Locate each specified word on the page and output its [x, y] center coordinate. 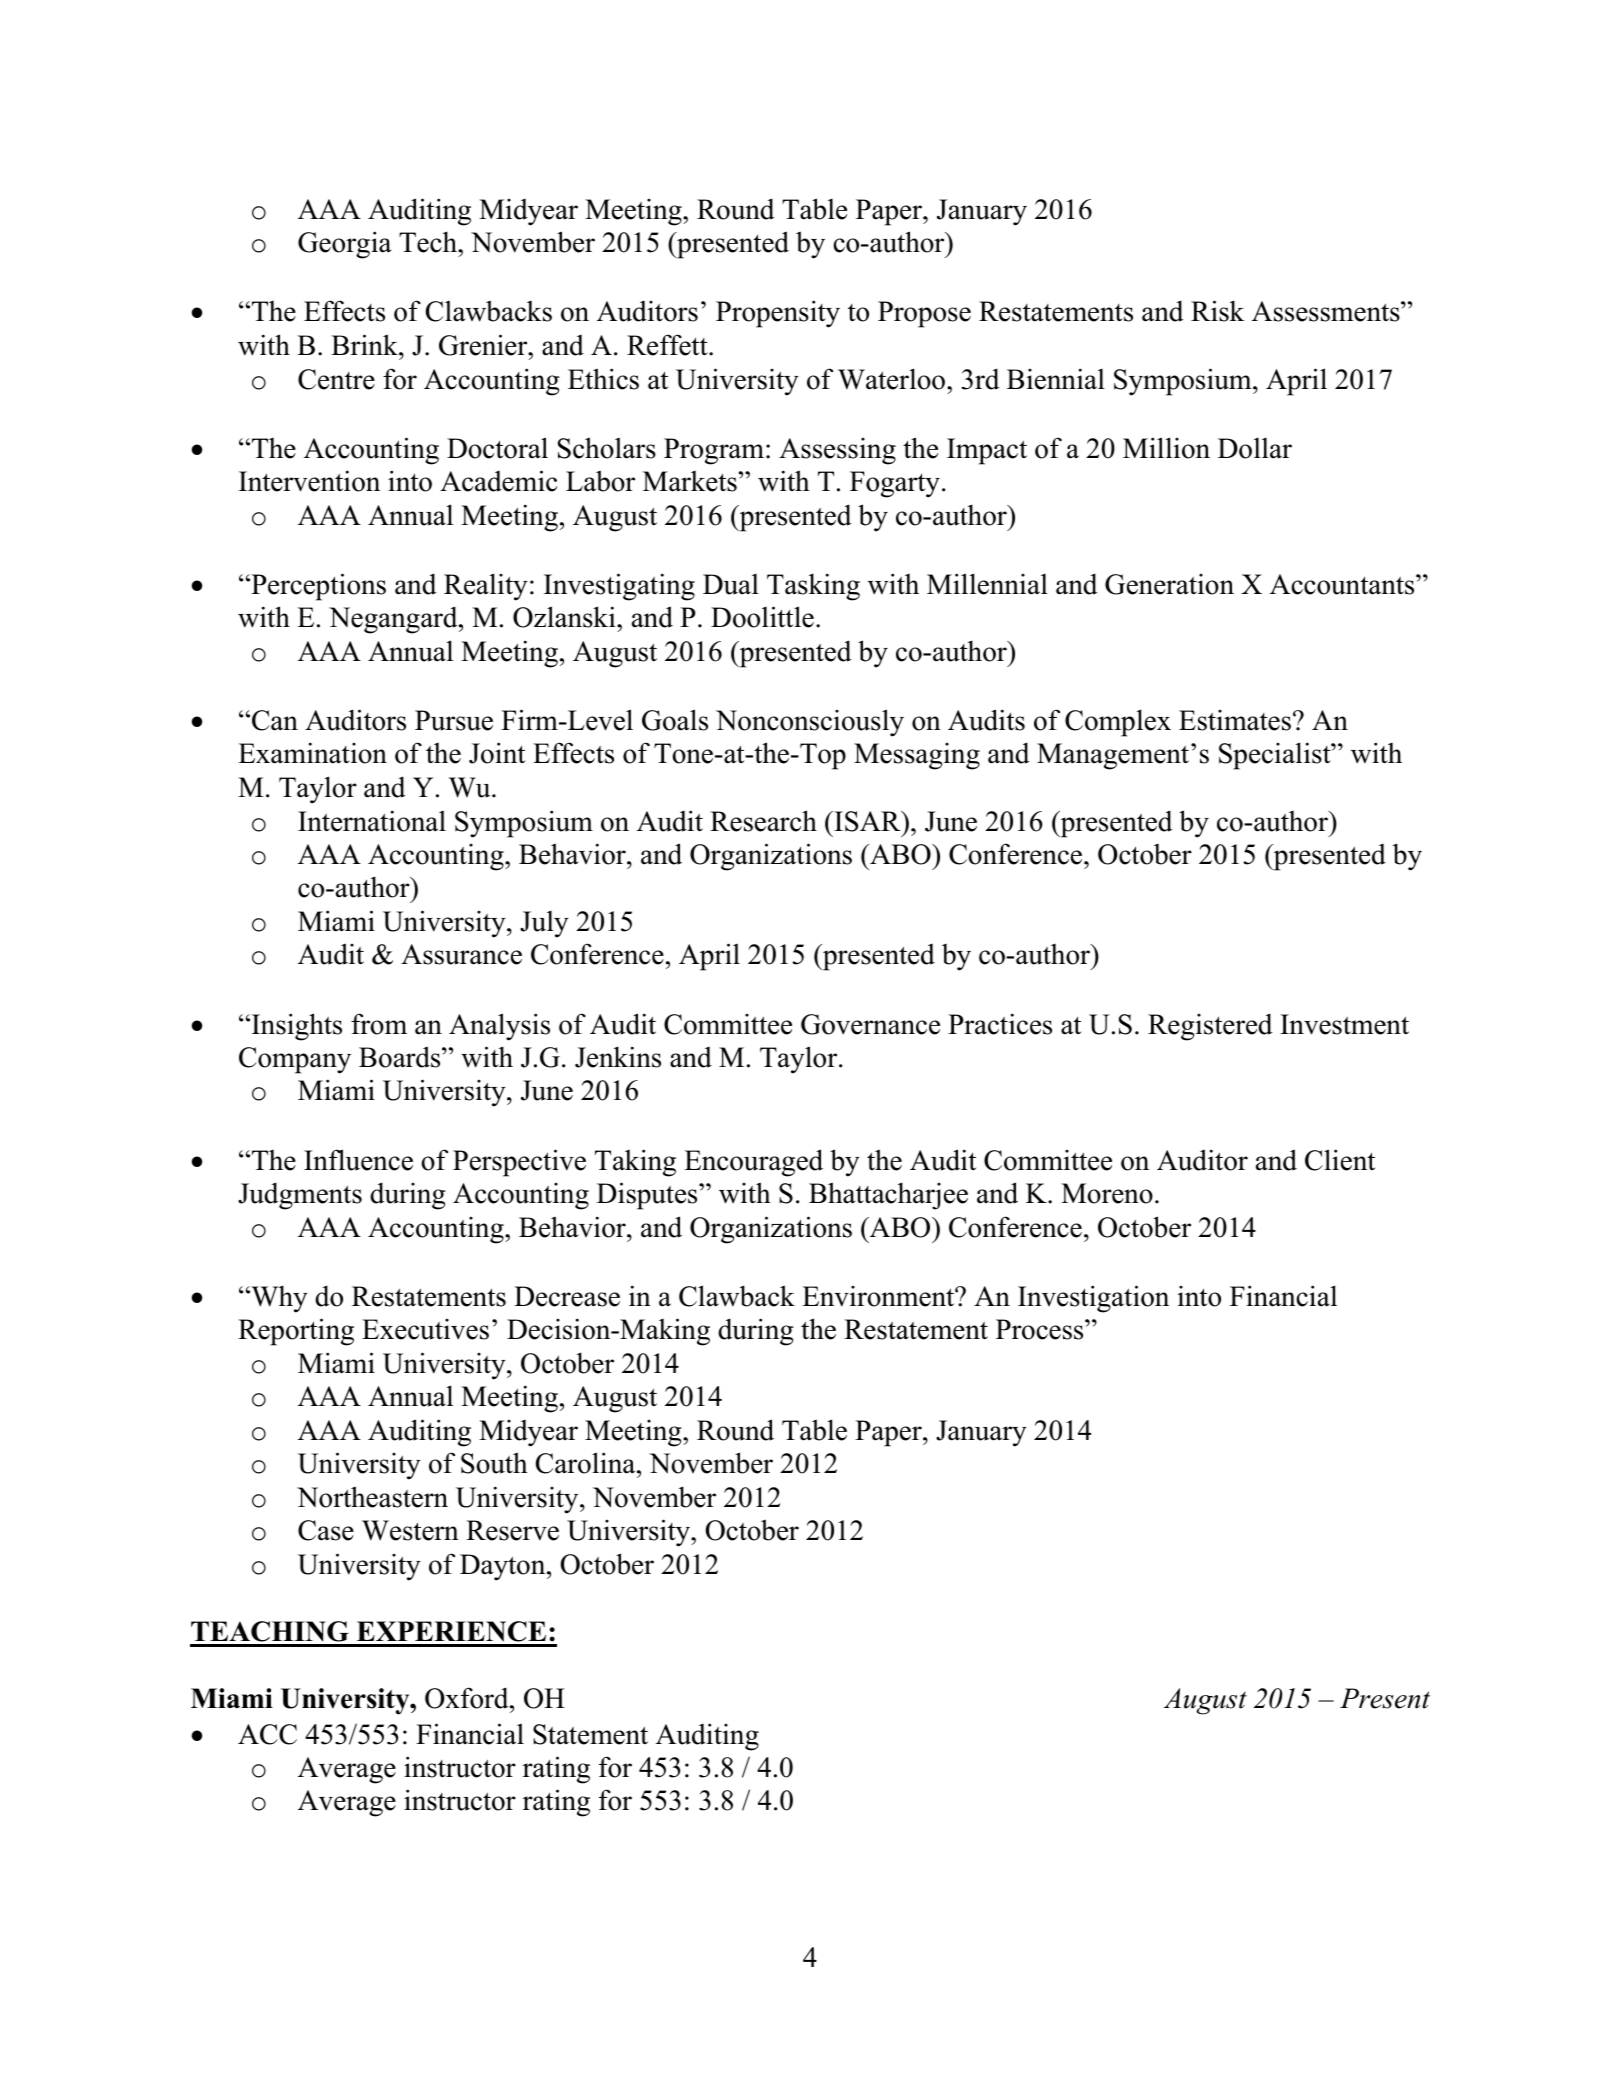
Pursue [454, 720]
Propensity [778, 314]
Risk [1217, 311]
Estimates [1235, 720]
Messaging [917, 756]
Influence [358, 1160]
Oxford [468, 1698]
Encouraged [753, 1163]
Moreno [1107, 1193]
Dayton [504, 1567]
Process [1041, 1329]
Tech [429, 242]
